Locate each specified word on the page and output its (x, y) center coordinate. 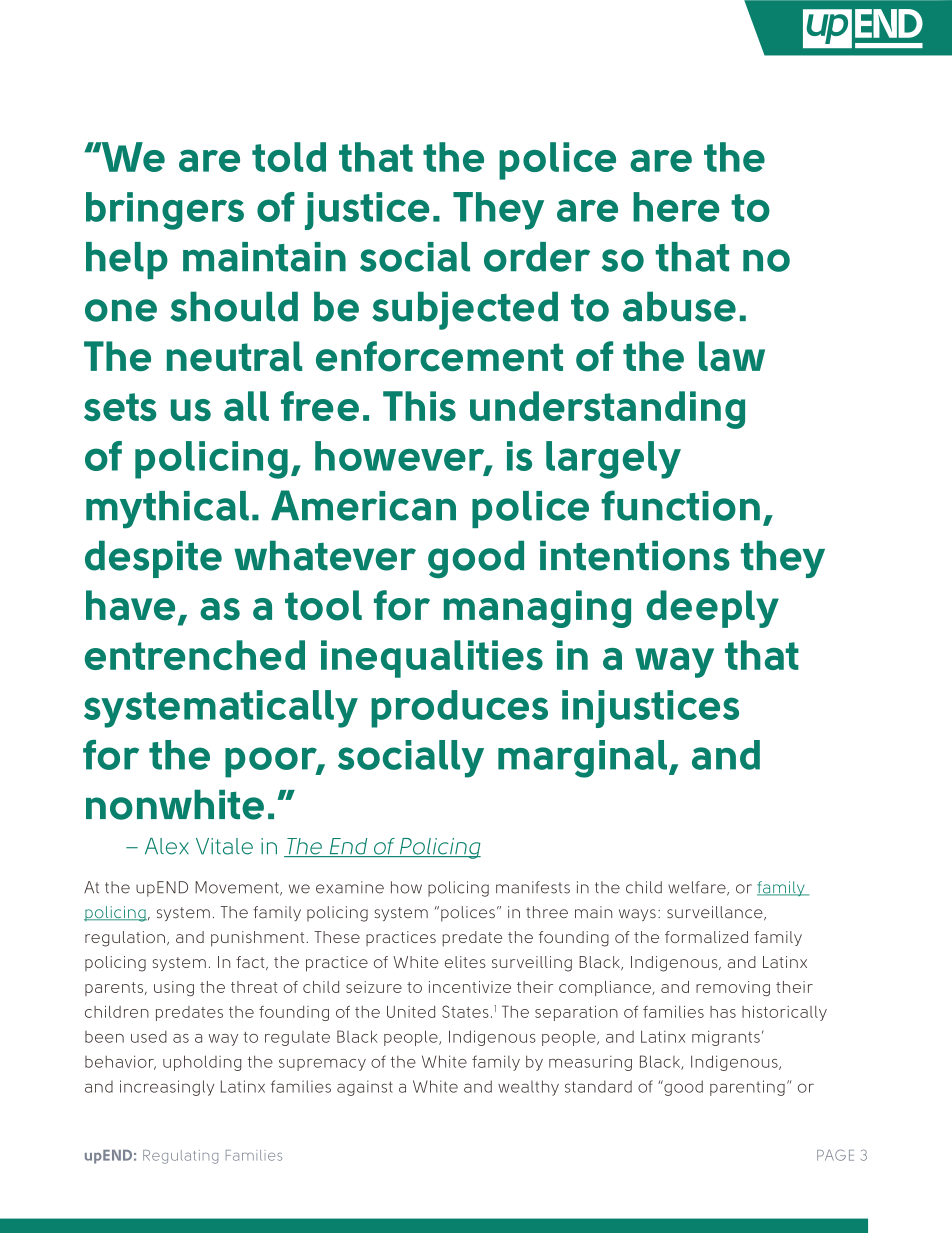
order (537, 257)
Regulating (180, 1157)
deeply (712, 609)
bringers (165, 211)
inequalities (432, 659)
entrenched (195, 655)
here (676, 207)
